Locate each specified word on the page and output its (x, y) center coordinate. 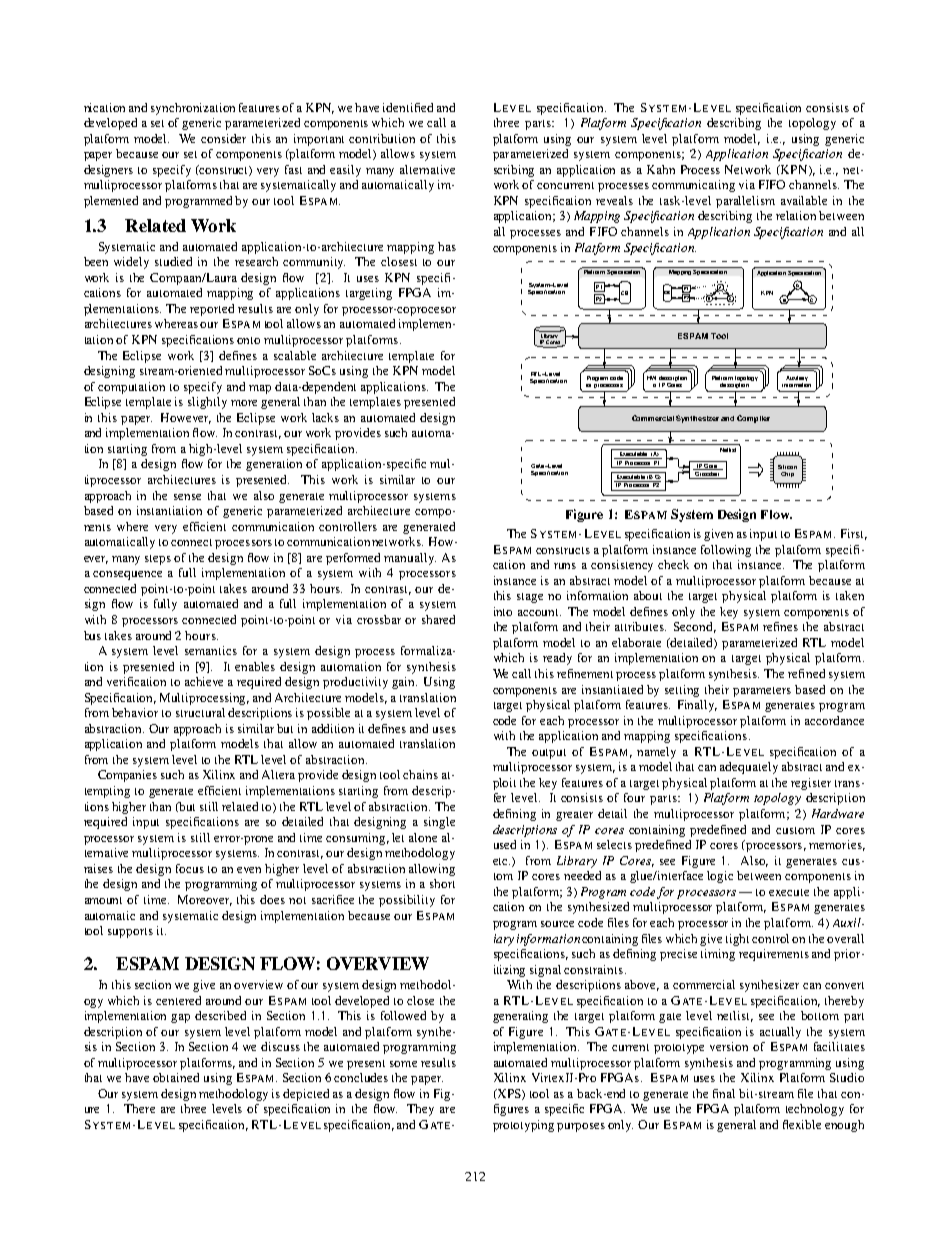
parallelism (745, 202)
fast (293, 169)
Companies (127, 776)
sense (187, 497)
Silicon (787, 467)
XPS (509, 1094)
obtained (176, 1077)
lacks (325, 417)
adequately (749, 768)
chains (420, 774)
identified (408, 107)
